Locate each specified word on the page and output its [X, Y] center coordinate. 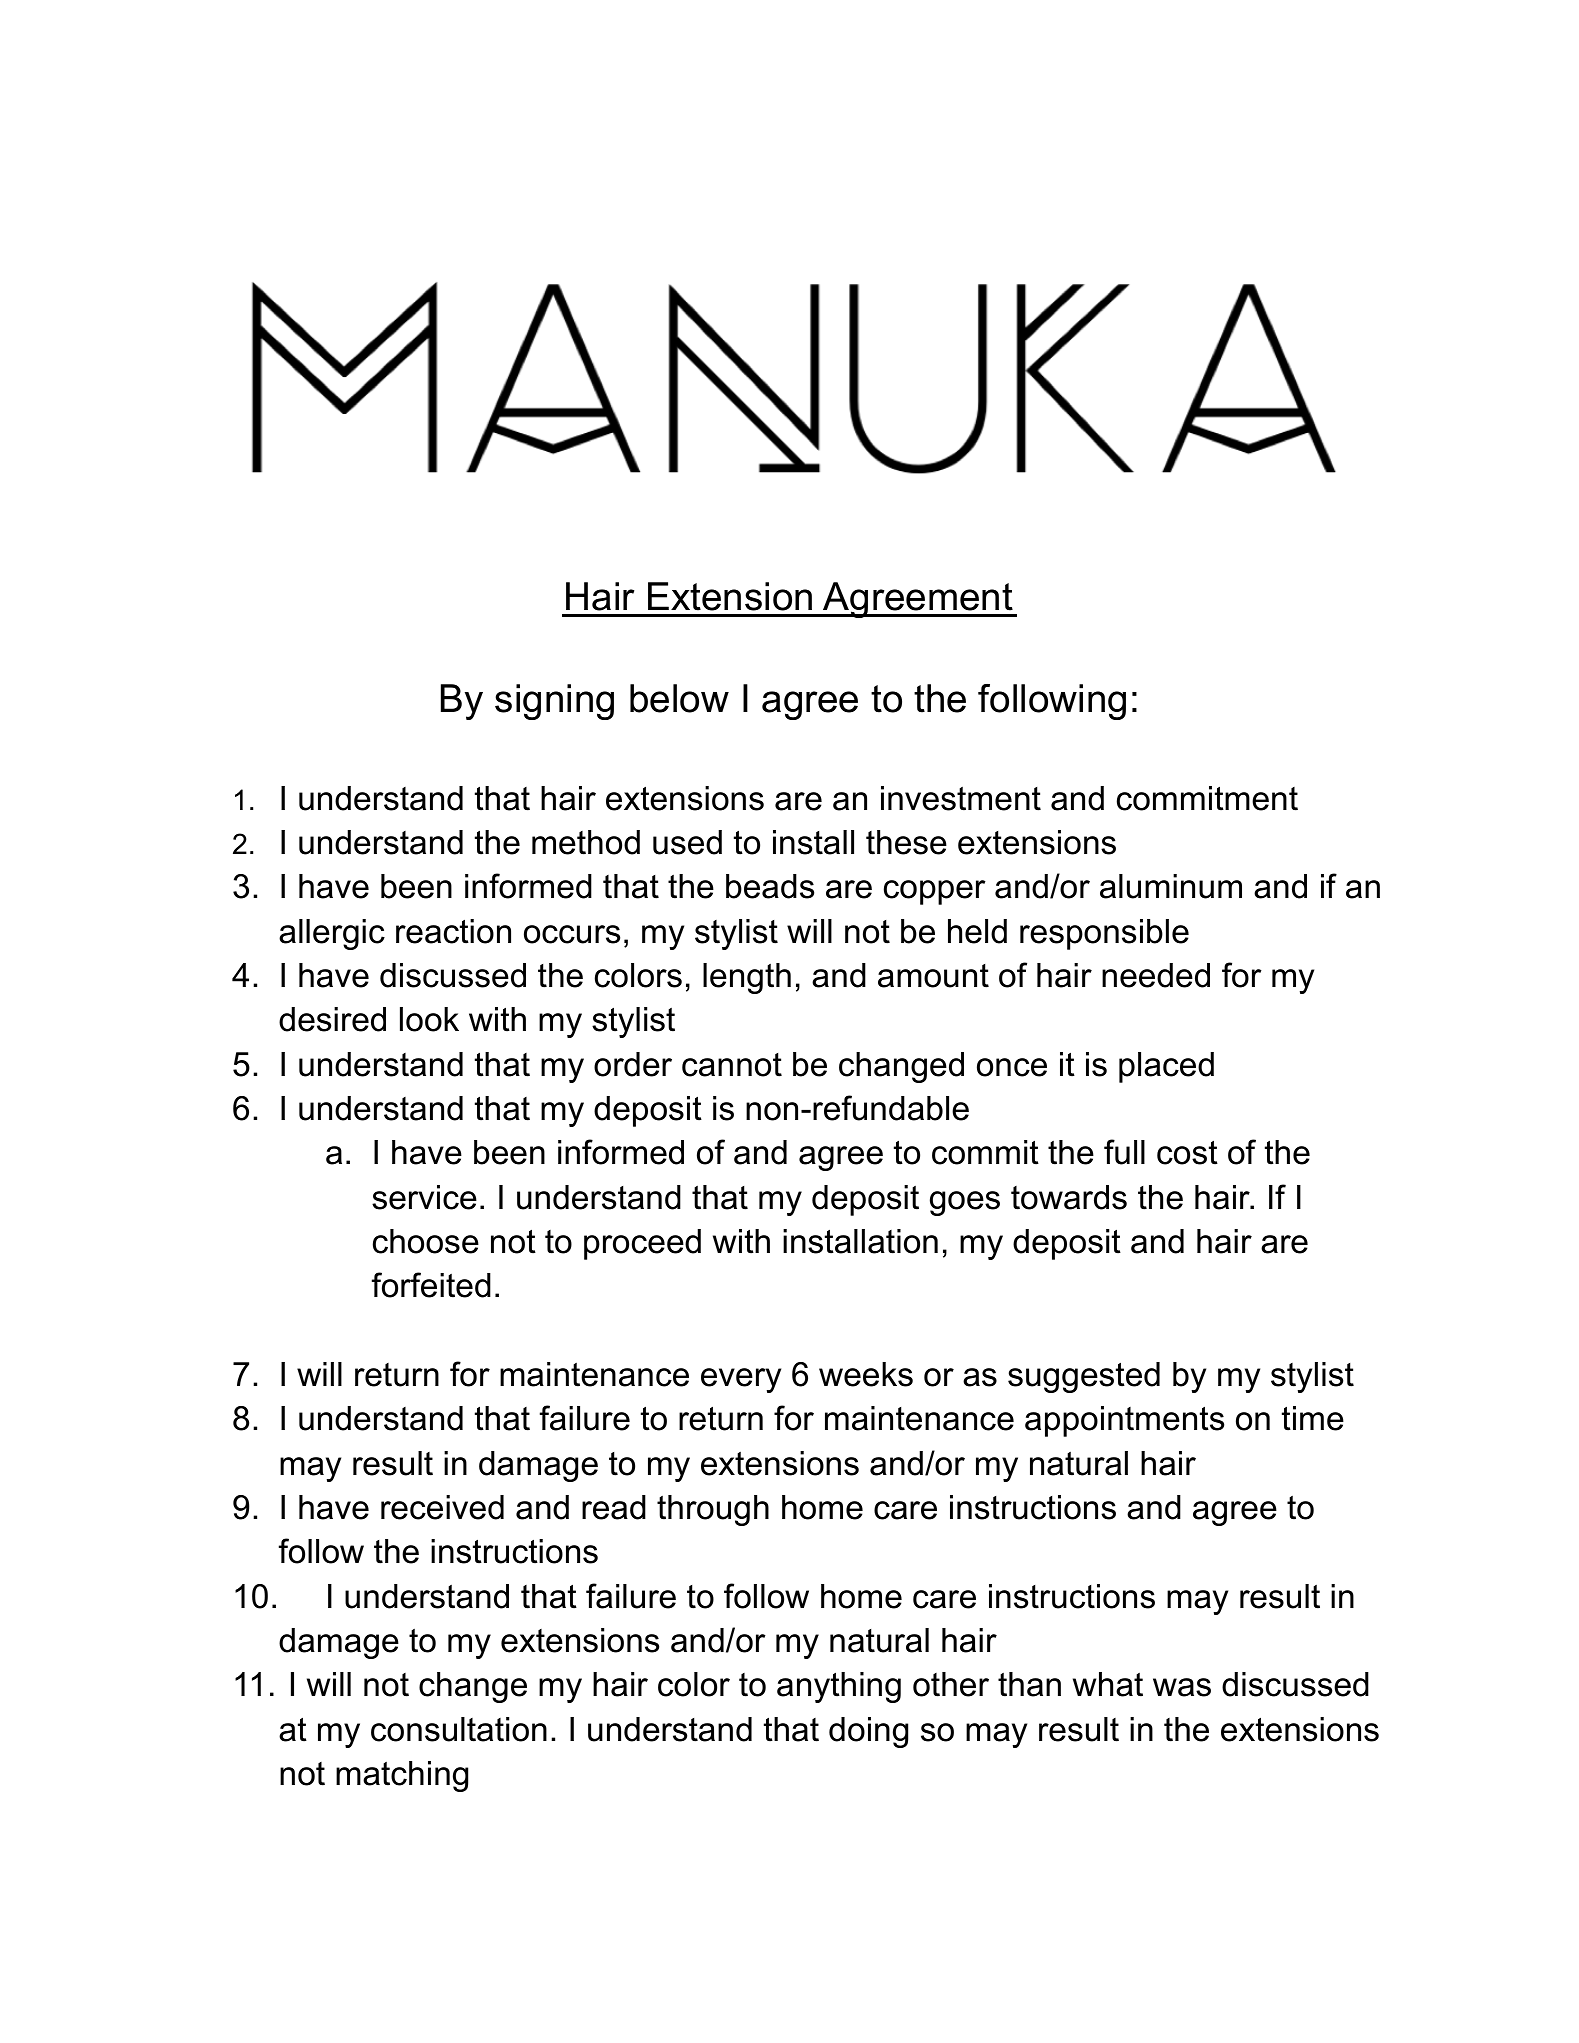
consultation [459, 1729]
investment [961, 798]
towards [1069, 1197]
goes [965, 1203]
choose [426, 1241]
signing [554, 702]
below [679, 698]
